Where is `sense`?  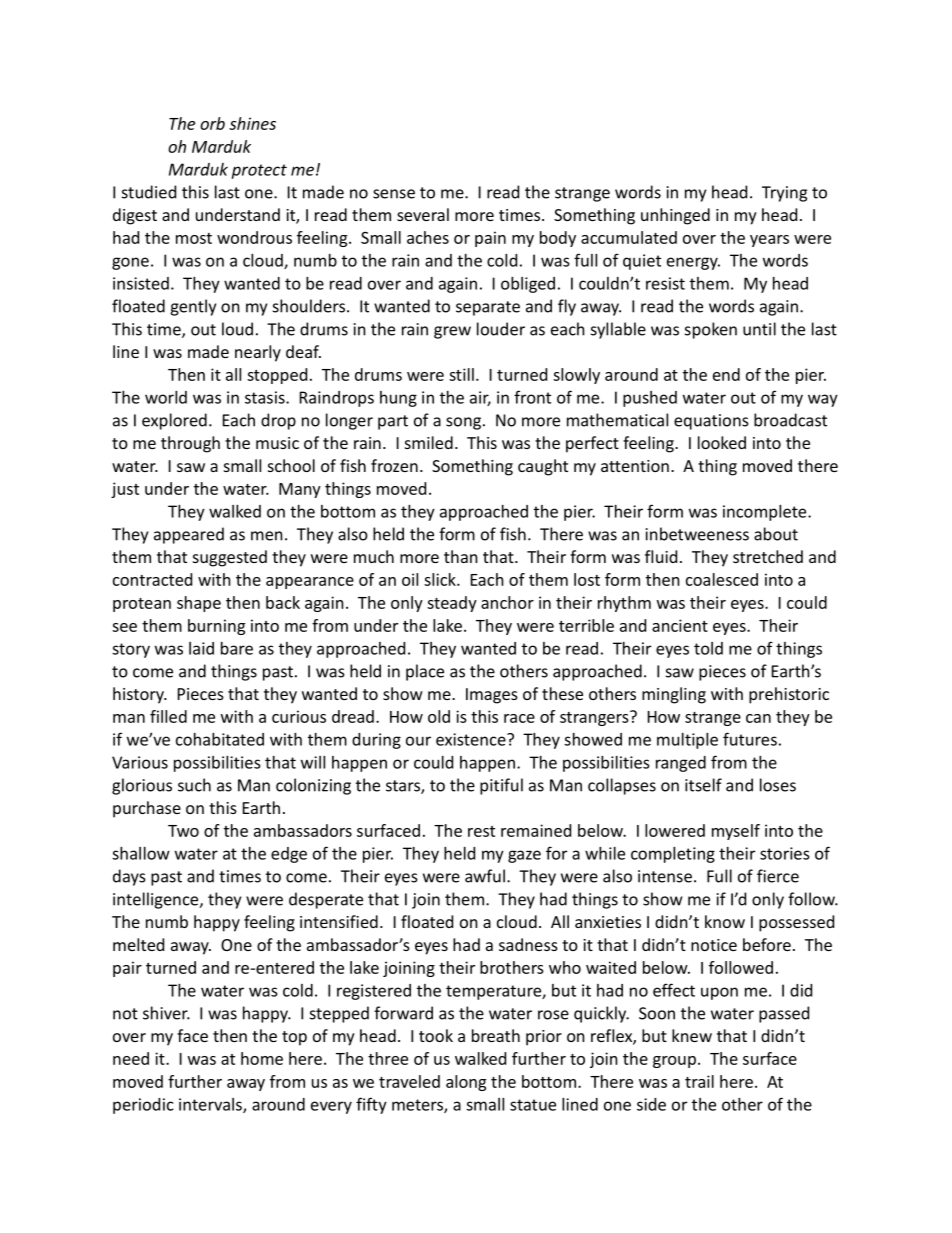 sense is located at coordinates (394, 194).
